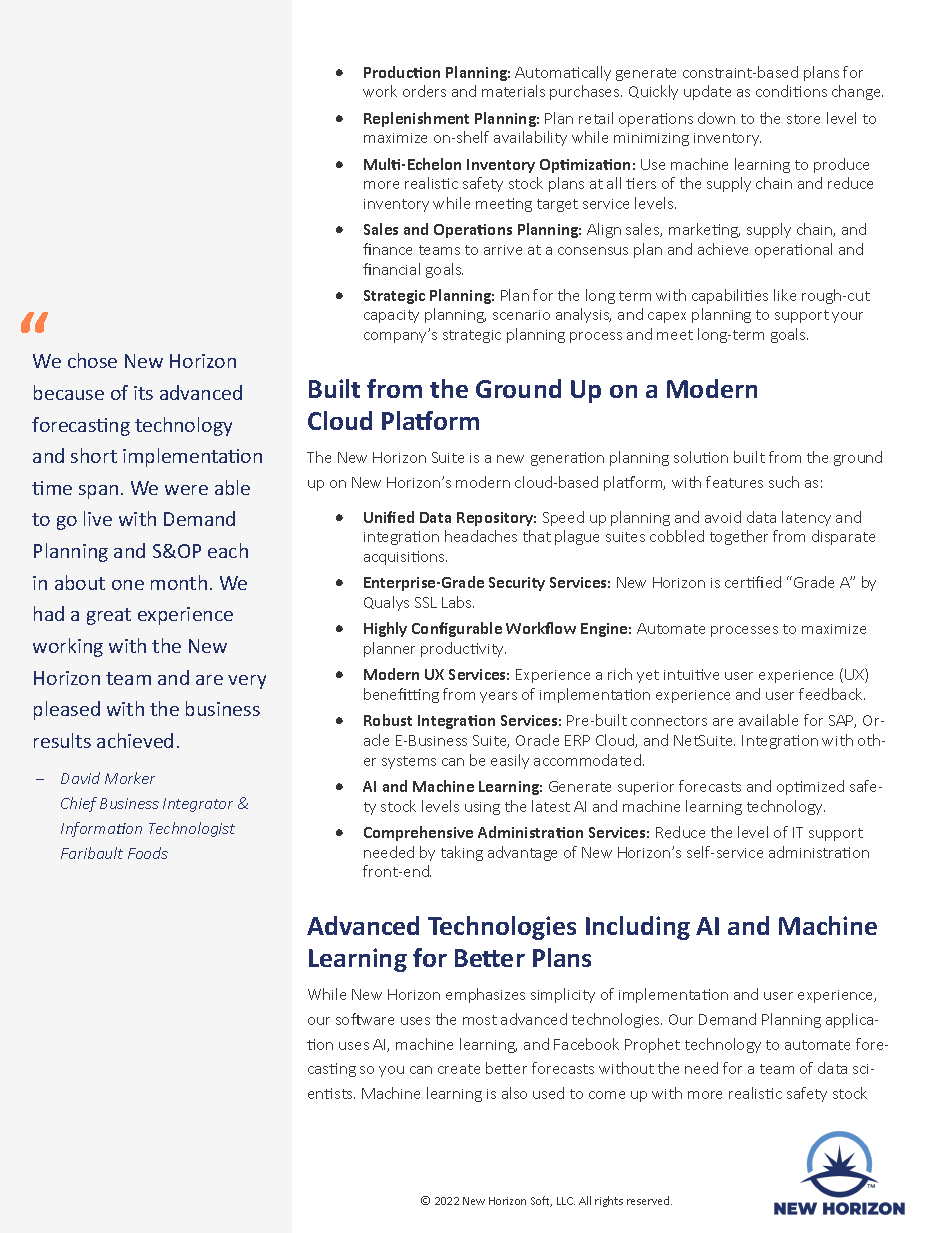 This document has height=1233, width=952. I want to click on store, so click(803, 119).
